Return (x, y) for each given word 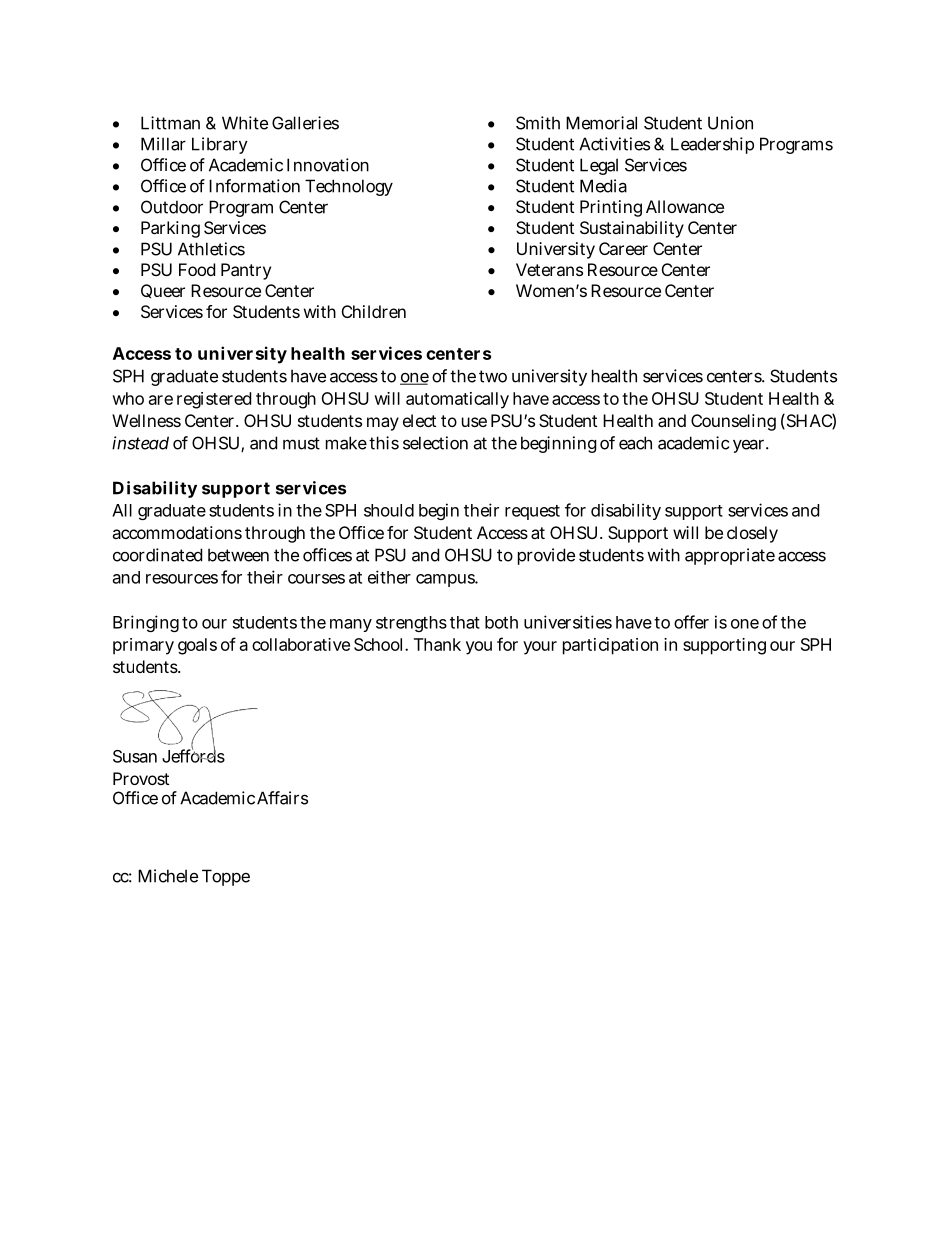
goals (197, 646)
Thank (437, 644)
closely (752, 534)
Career (623, 248)
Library (220, 145)
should (389, 510)
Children (374, 311)
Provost (141, 778)
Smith (538, 123)
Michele (168, 876)
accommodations (177, 532)
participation (610, 646)
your (540, 648)
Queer (163, 291)
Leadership (712, 145)
